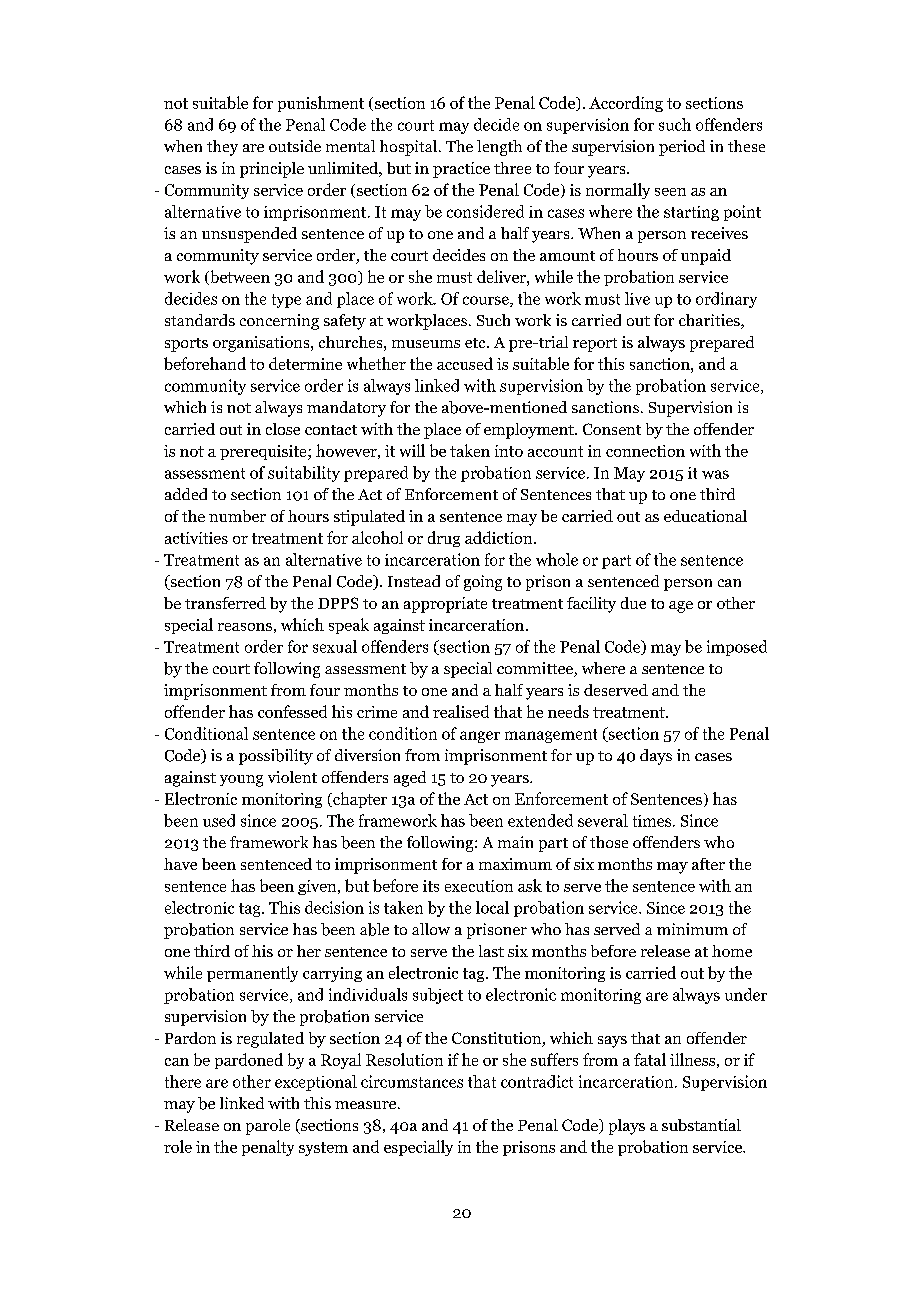  I want to click on they, so click(222, 148).
